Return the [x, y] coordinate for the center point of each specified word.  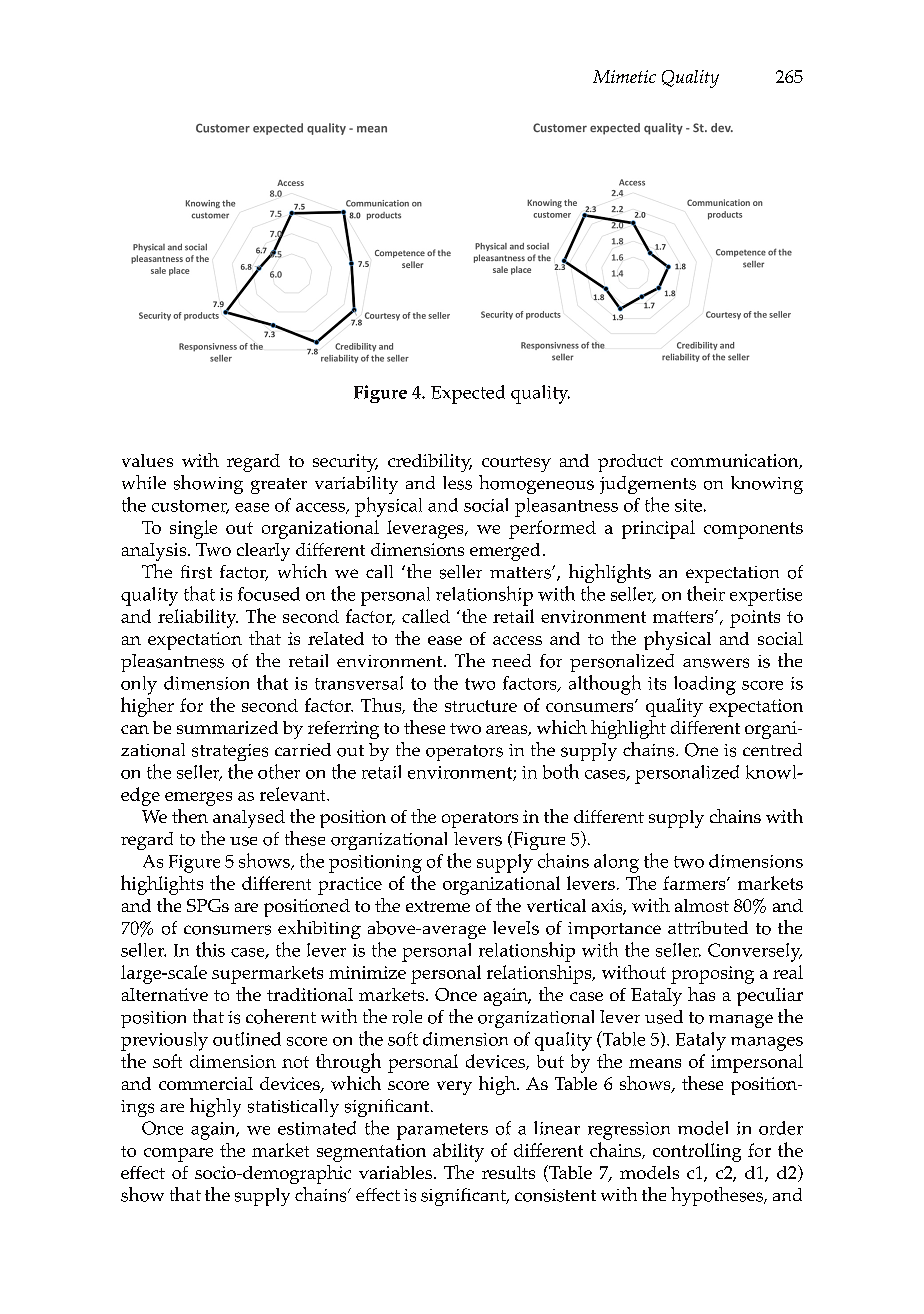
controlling [697, 1152]
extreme [438, 906]
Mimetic [624, 76]
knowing [767, 485]
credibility [430, 463]
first [196, 572]
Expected [468, 394]
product [630, 463]
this [210, 949]
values [147, 460]
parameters [442, 1131]
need [511, 660]
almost [702, 905]
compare [178, 1155]
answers [716, 663]
